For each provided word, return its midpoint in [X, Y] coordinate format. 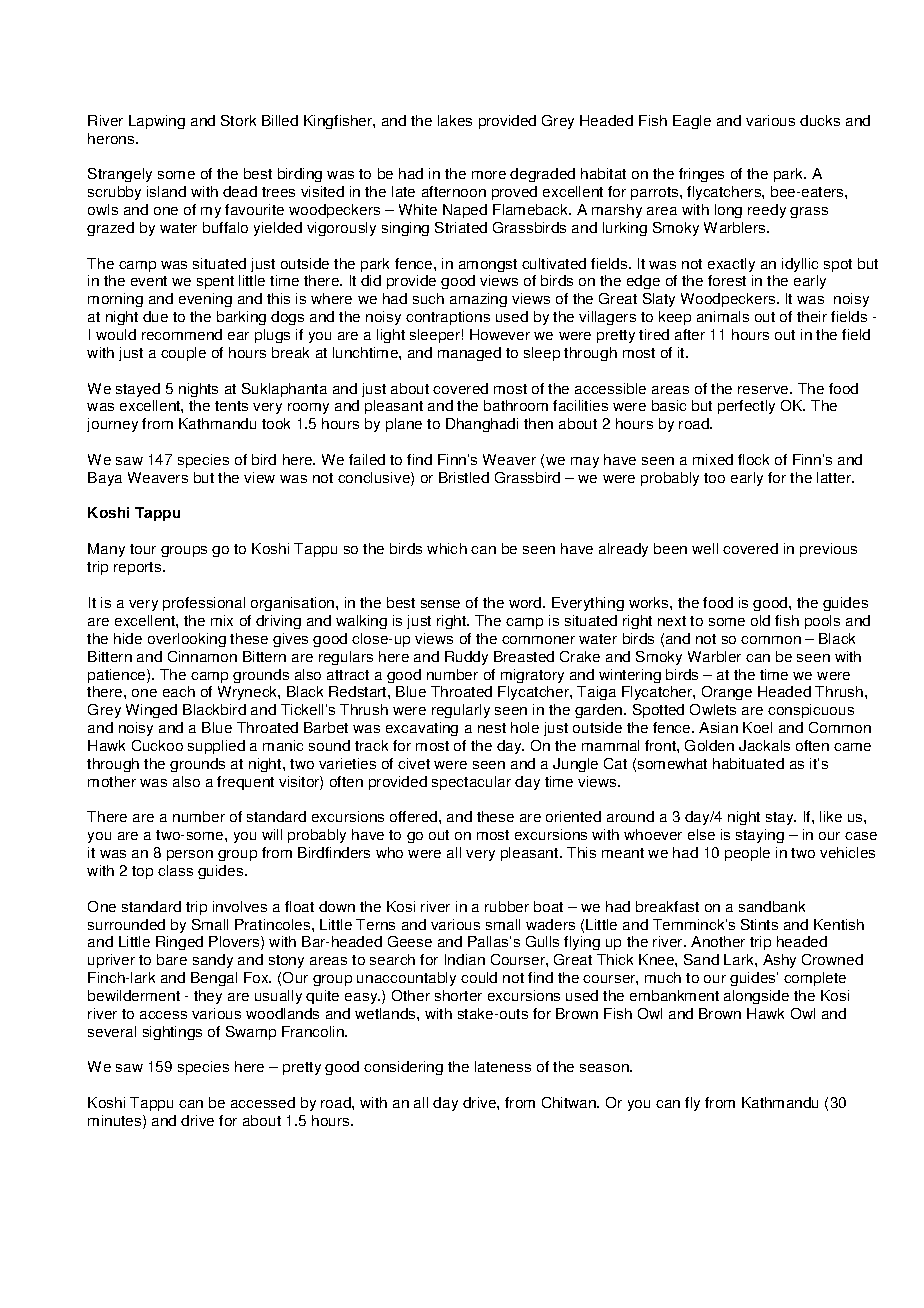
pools [822, 622]
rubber [507, 906]
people [747, 854]
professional [204, 604]
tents [231, 406]
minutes [116, 1122]
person [190, 855]
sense [440, 604]
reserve [764, 390]
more [489, 175]
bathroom [516, 405]
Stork [238, 120]
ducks [820, 120]
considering [403, 1068]
